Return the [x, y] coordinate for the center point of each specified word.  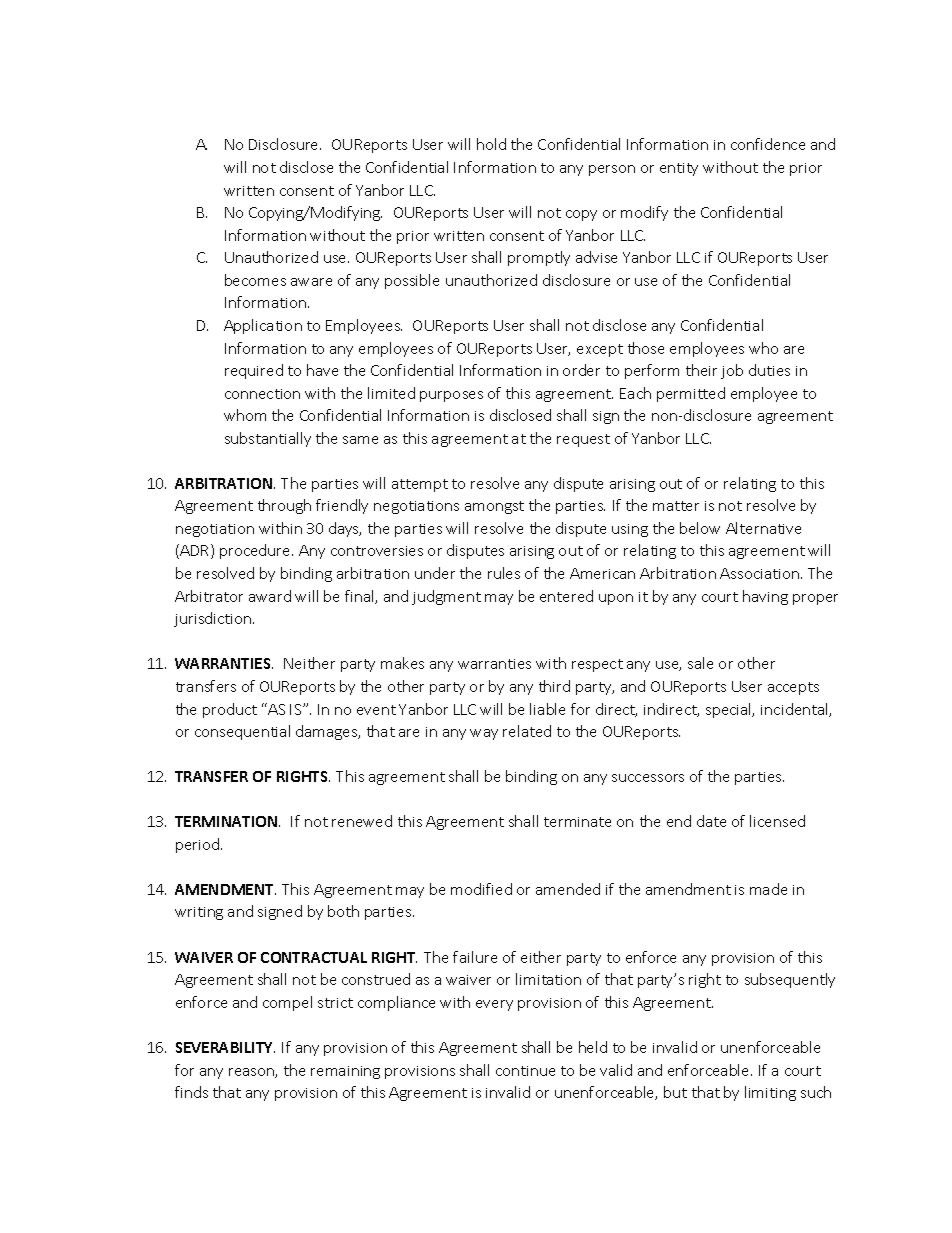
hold [491, 144]
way [484, 734]
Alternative [763, 528]
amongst [494, 507]
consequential [242, 732]
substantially [268, 439]
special [730, 710]
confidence [768, 144]
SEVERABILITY [225, 1047]
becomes [255, 280]
